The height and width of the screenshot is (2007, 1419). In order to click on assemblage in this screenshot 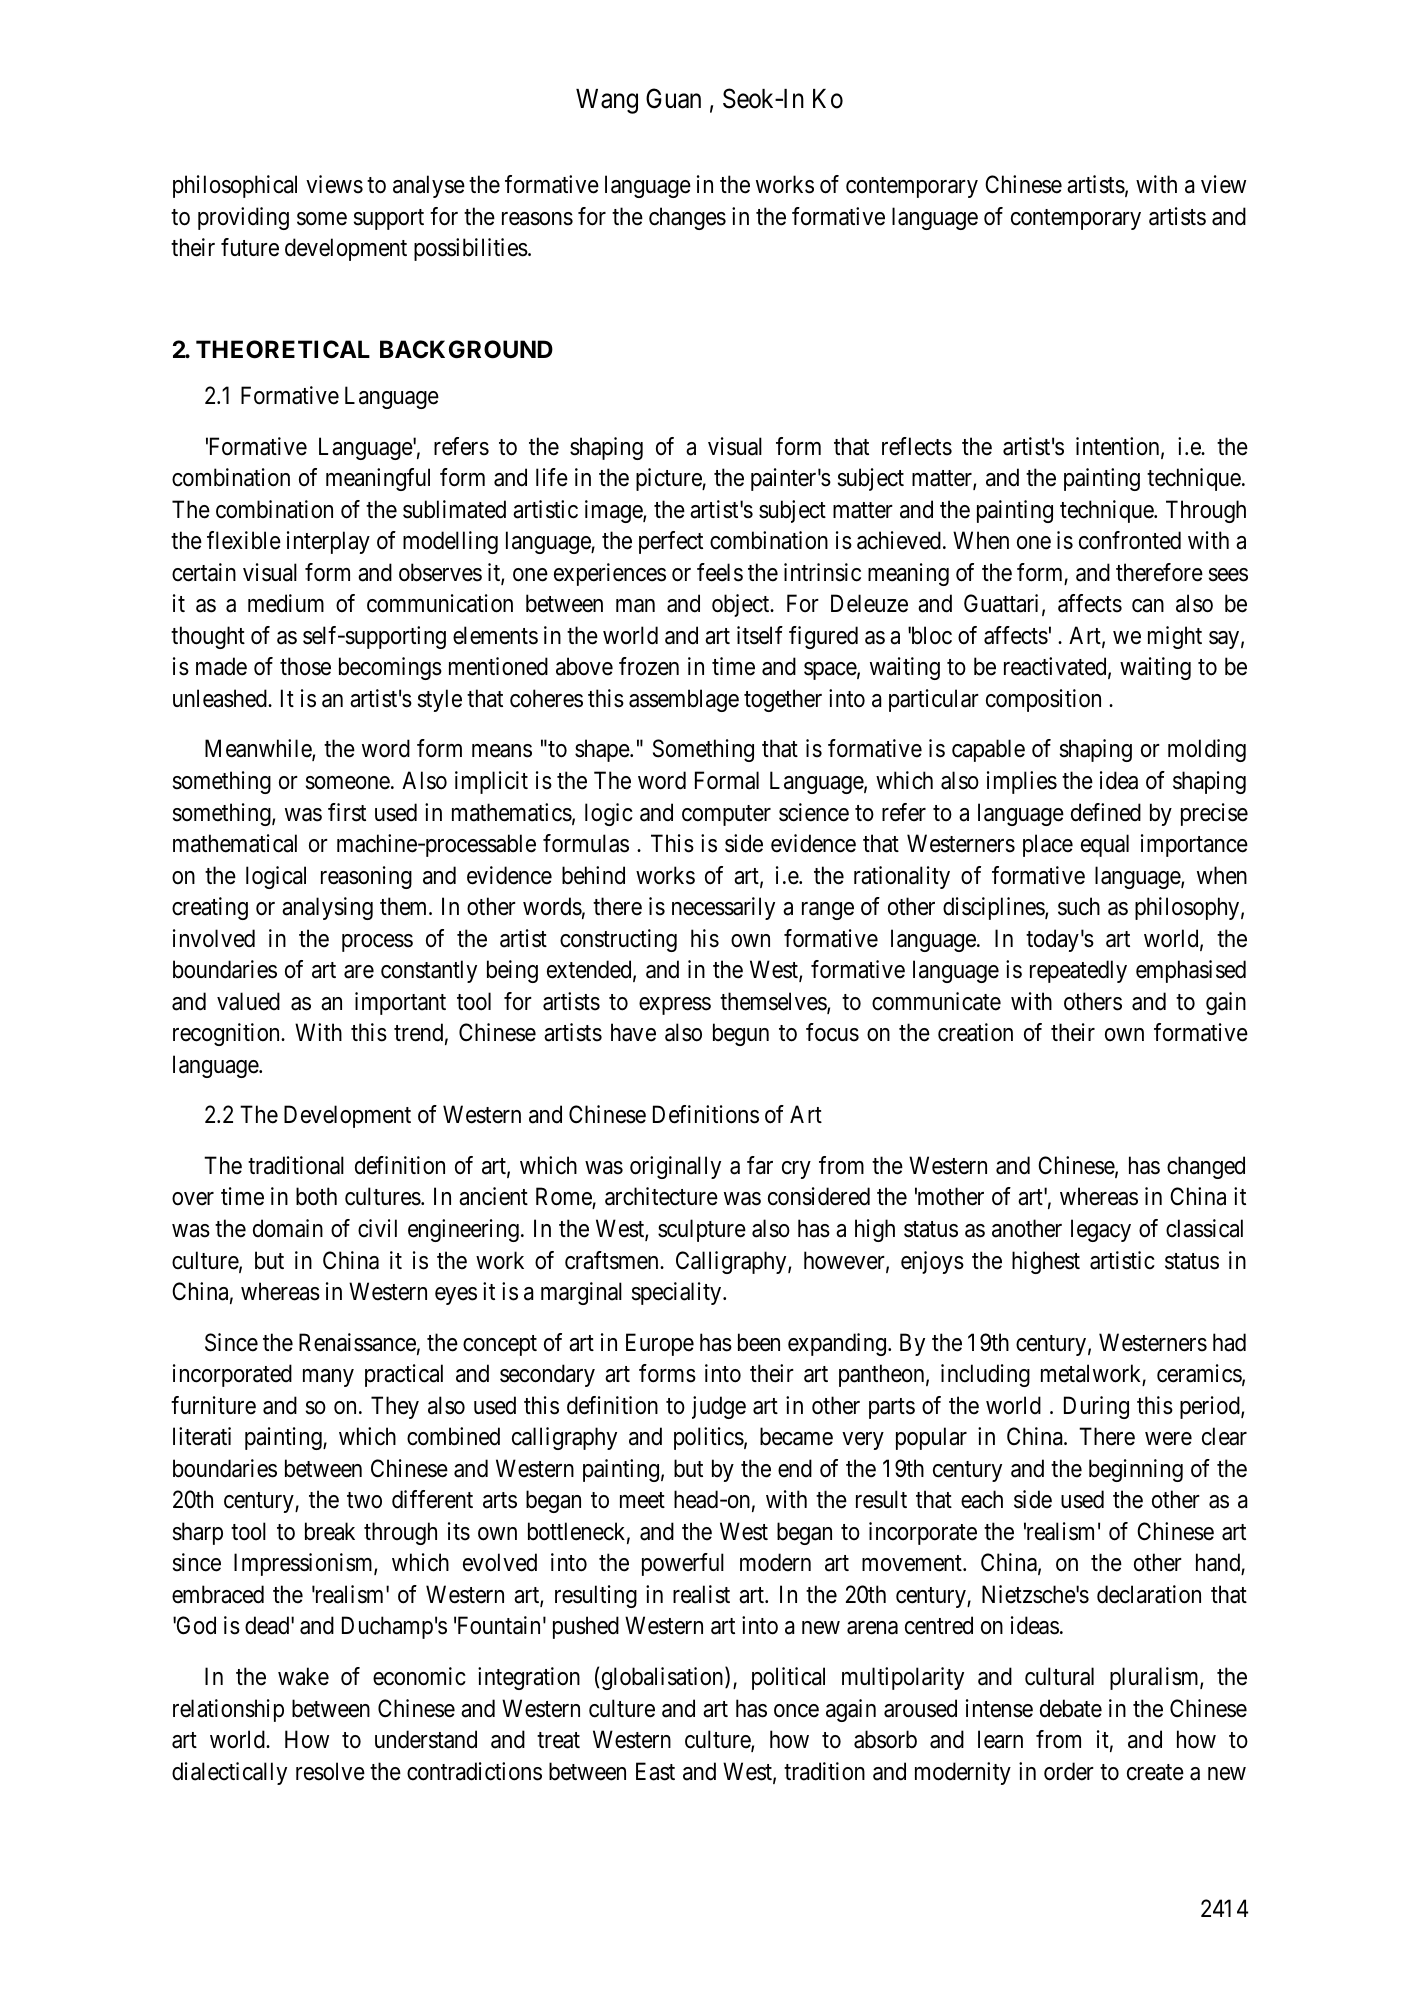, I will do `click(684, 700)`.
